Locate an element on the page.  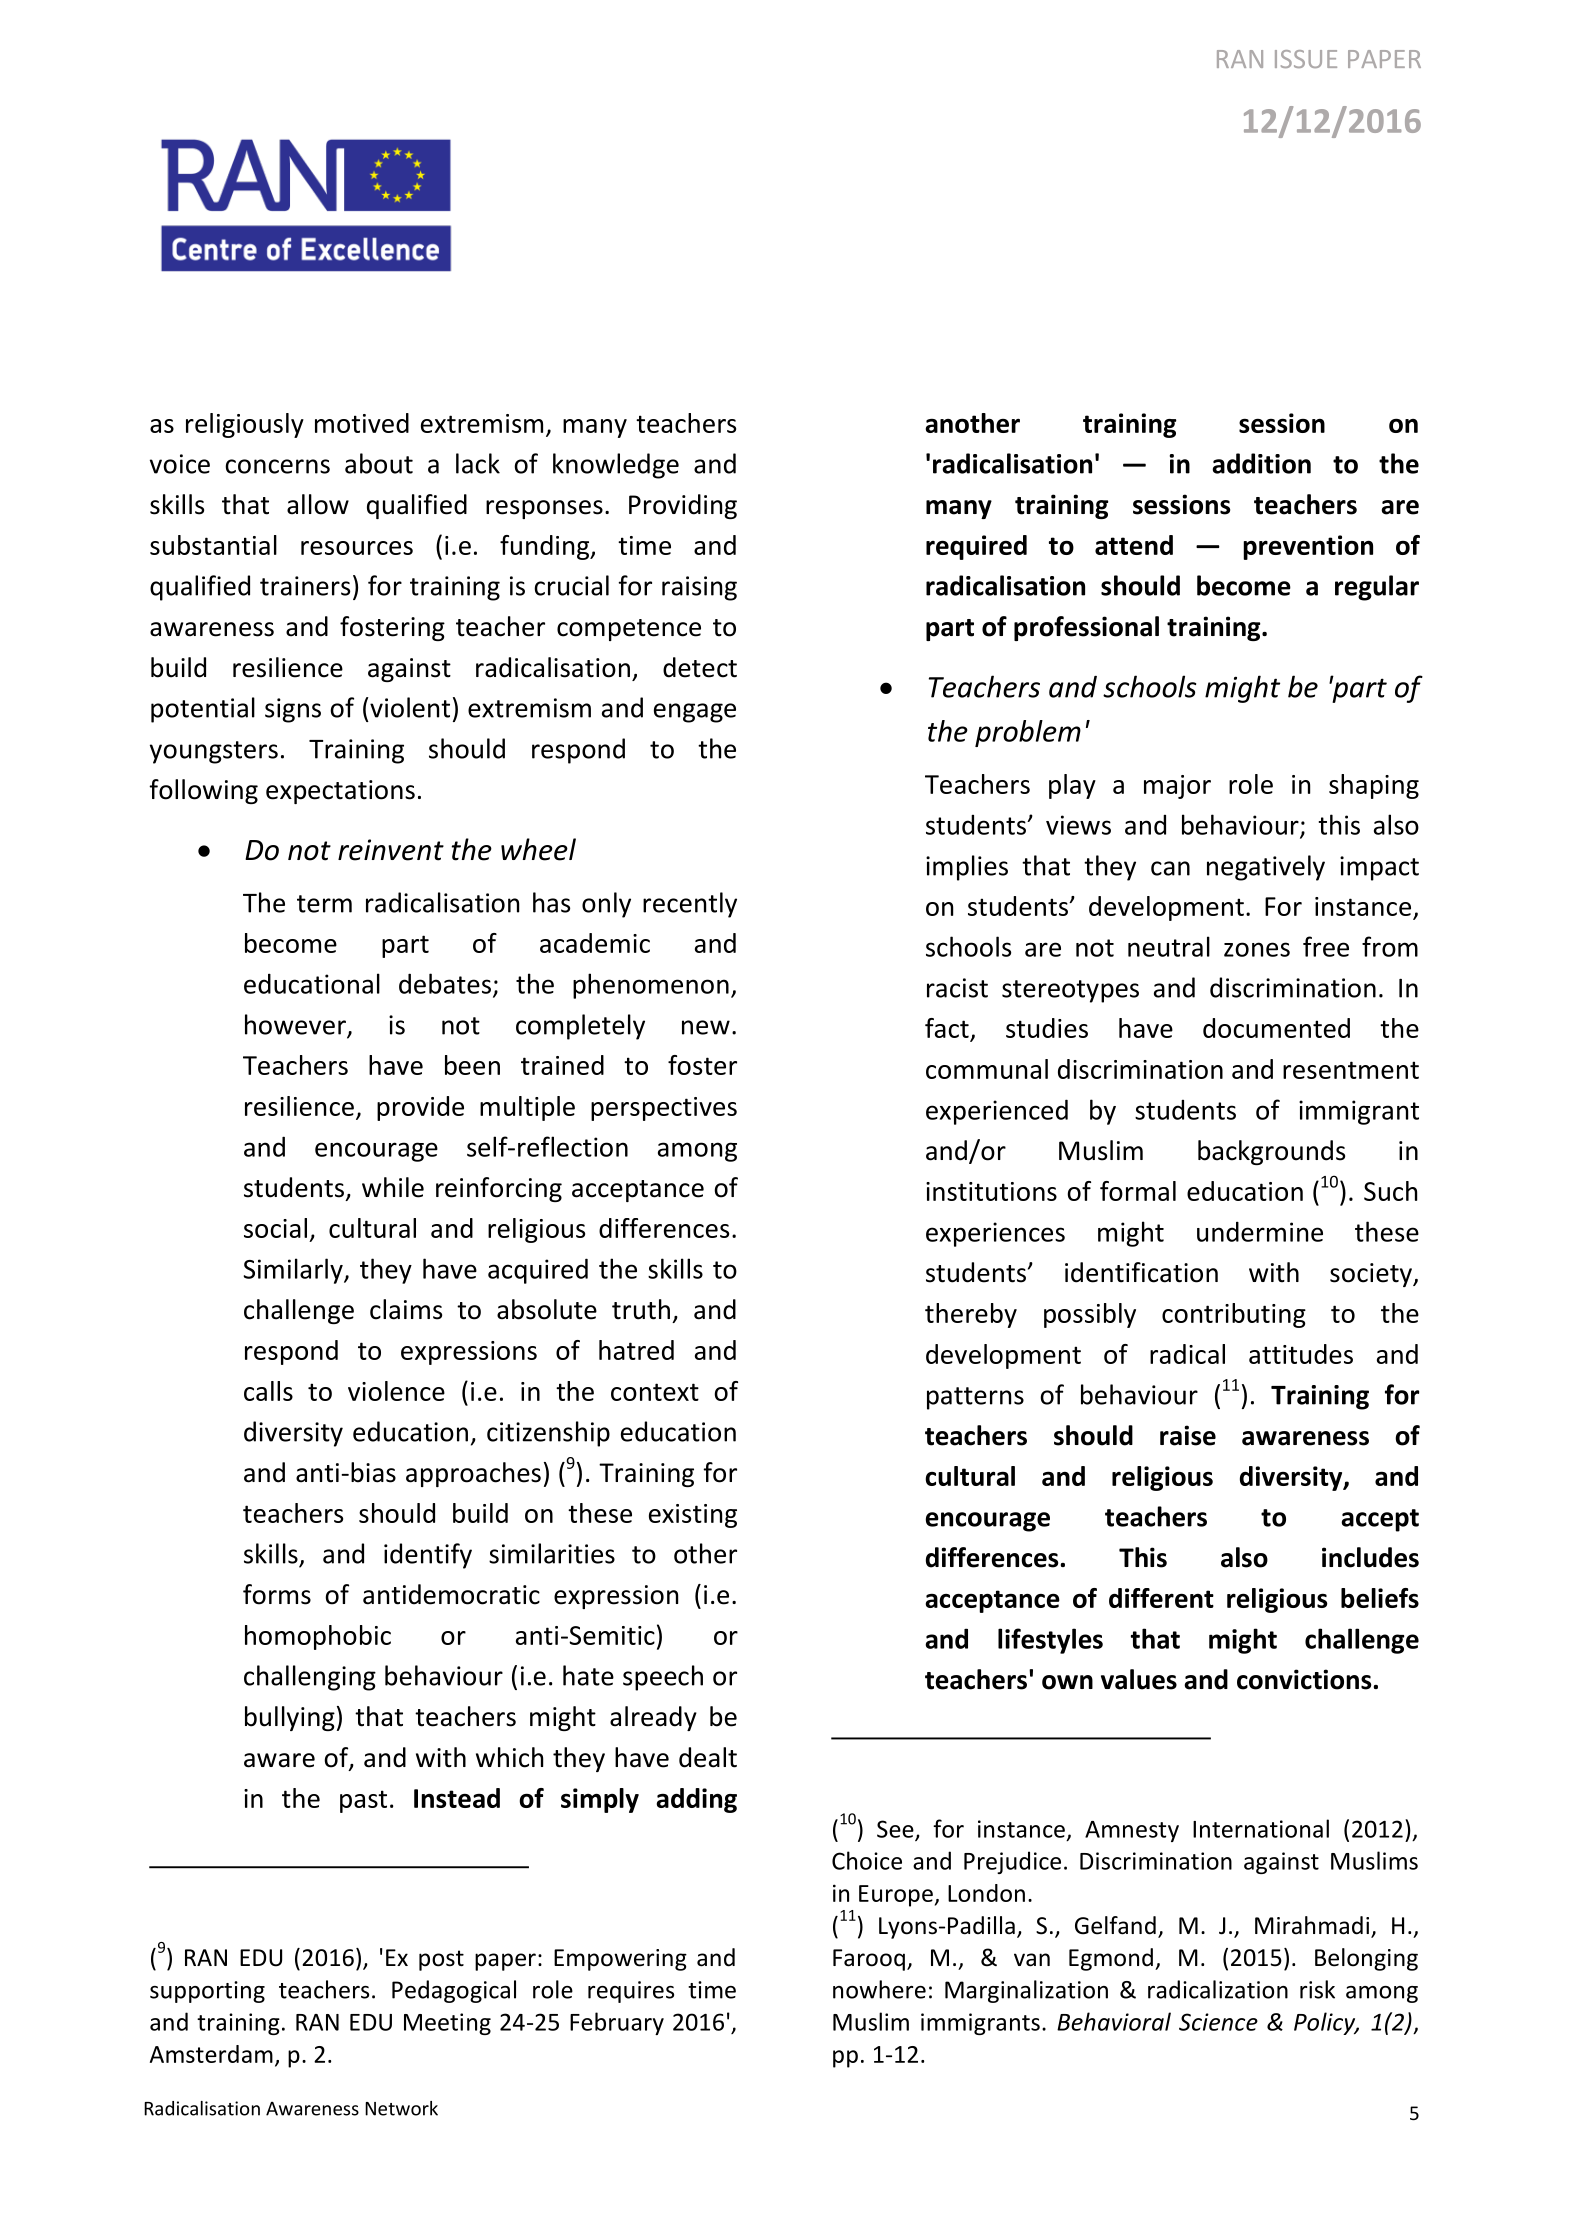
Network is located at coordinates (401, 2108).
